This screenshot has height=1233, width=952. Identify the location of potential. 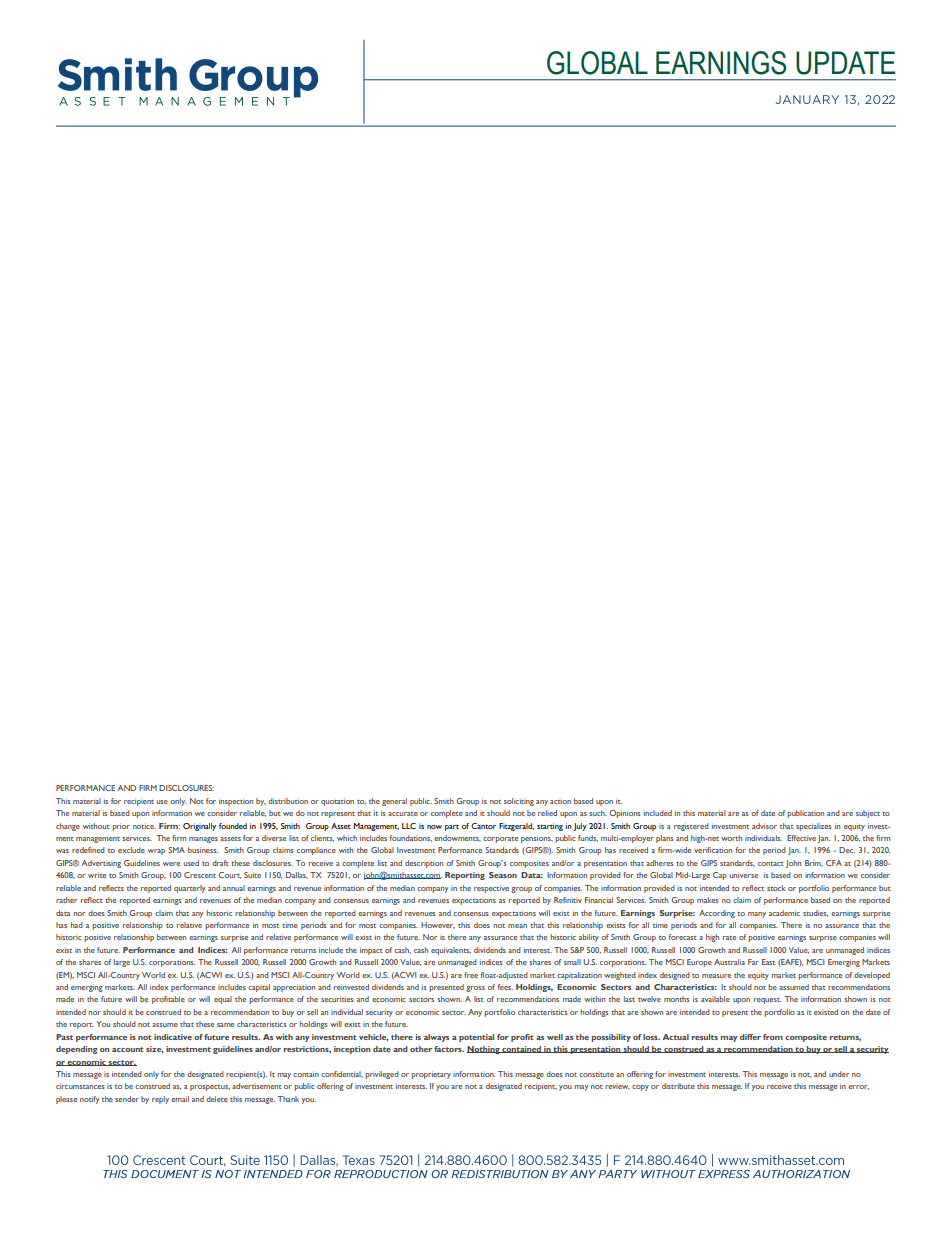
(476, 1038).
